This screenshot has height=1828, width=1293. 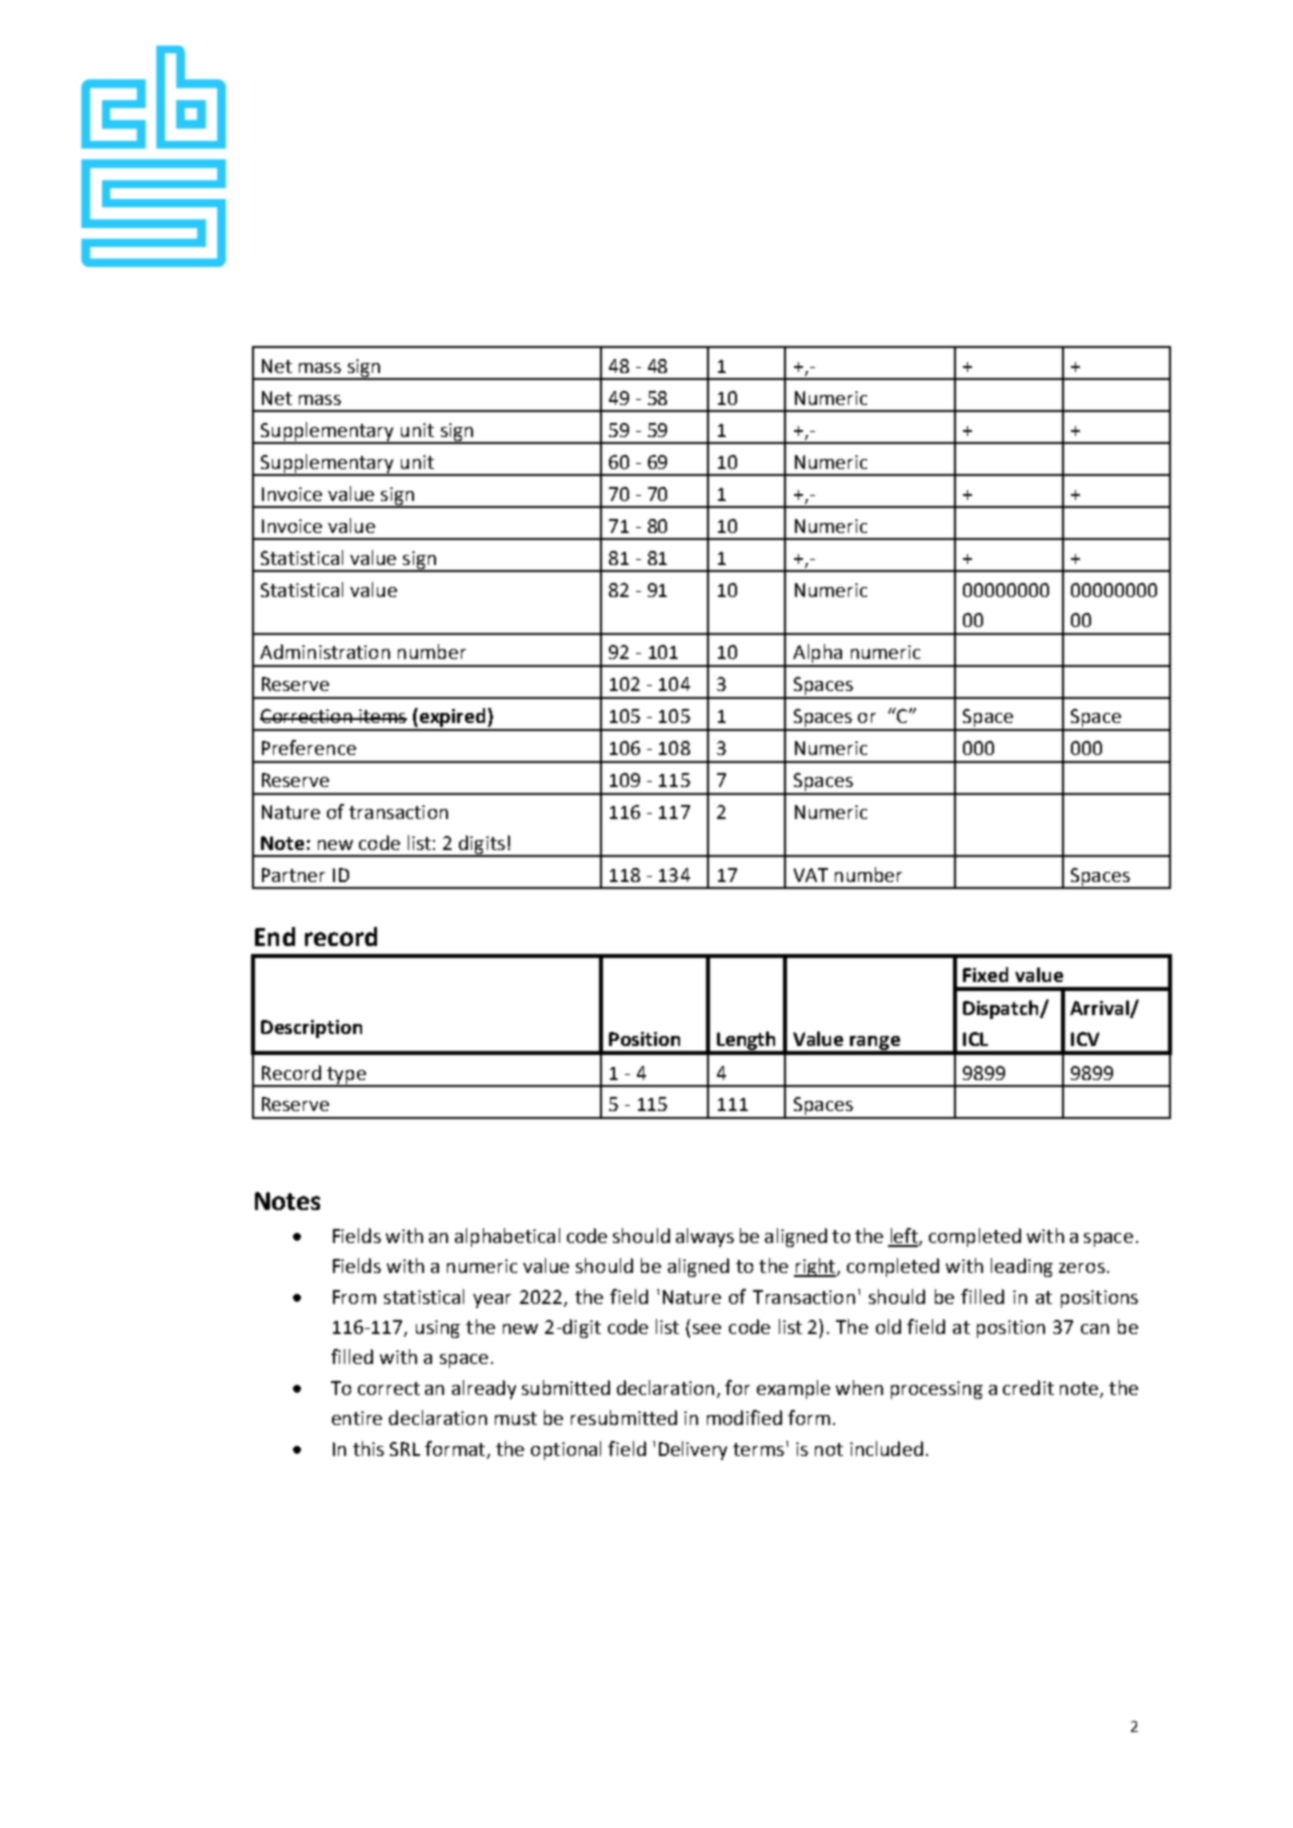 What do you see at coordinates (452, 719) in the screenshot?
I see `expired` at bounding box center [452, 719].
